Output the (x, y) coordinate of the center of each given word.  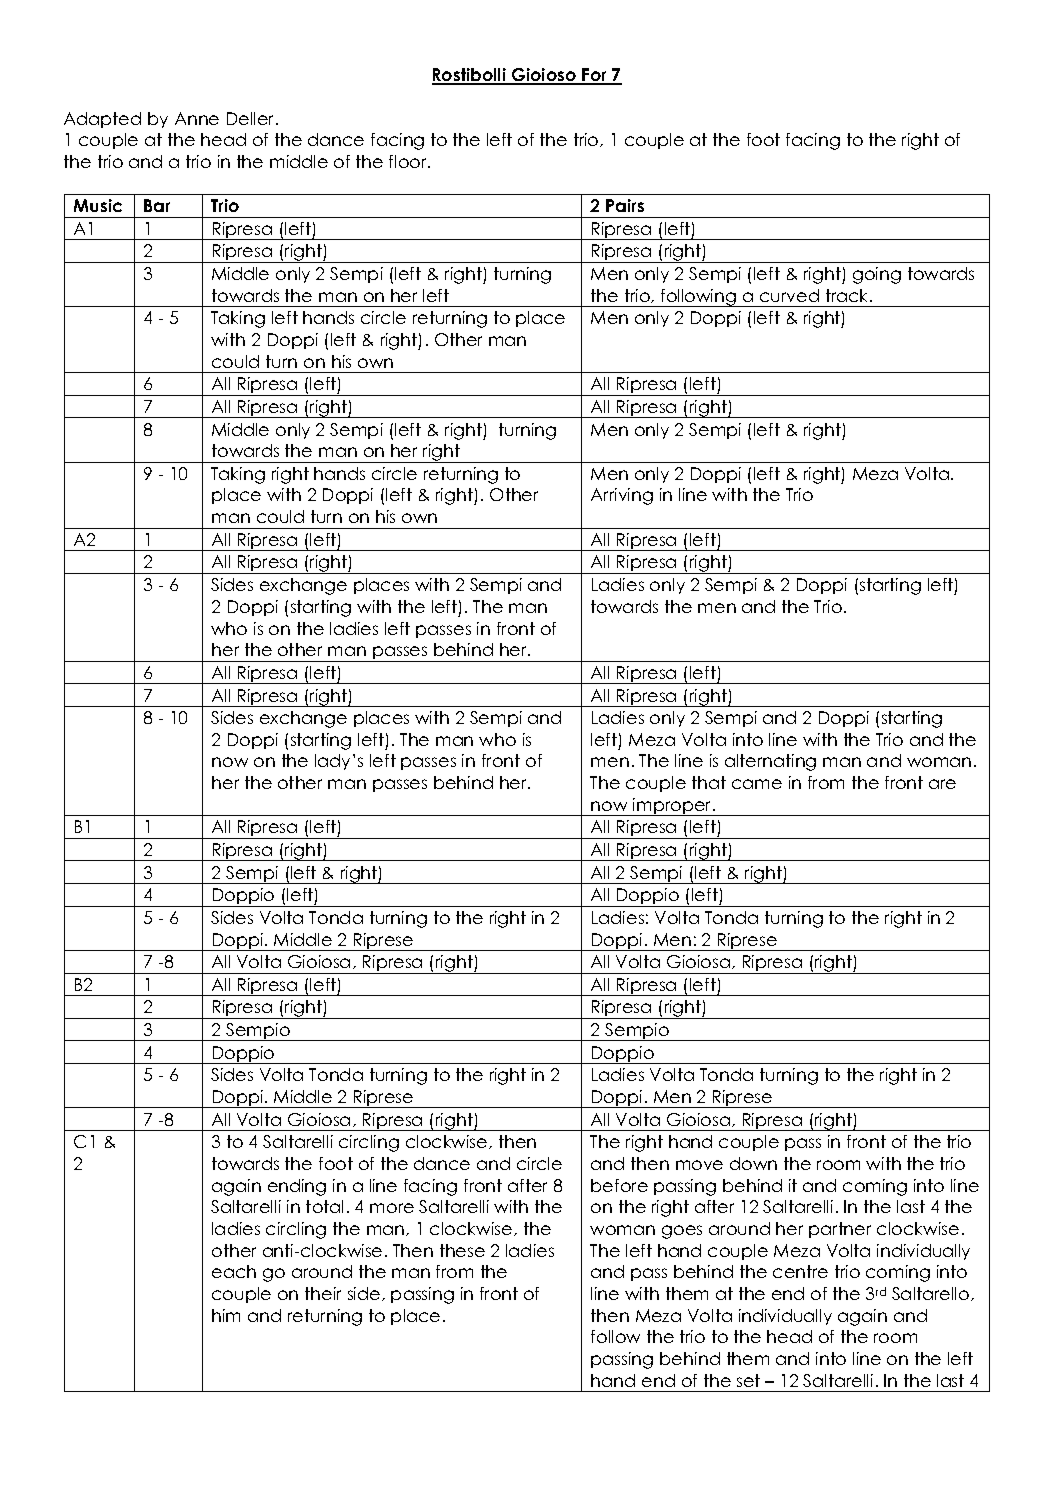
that (709, 782)
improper (672, 807)
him (226, 1315)
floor (409, 161)
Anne (197, 118)
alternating (770, 762)
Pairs (625, 205)
